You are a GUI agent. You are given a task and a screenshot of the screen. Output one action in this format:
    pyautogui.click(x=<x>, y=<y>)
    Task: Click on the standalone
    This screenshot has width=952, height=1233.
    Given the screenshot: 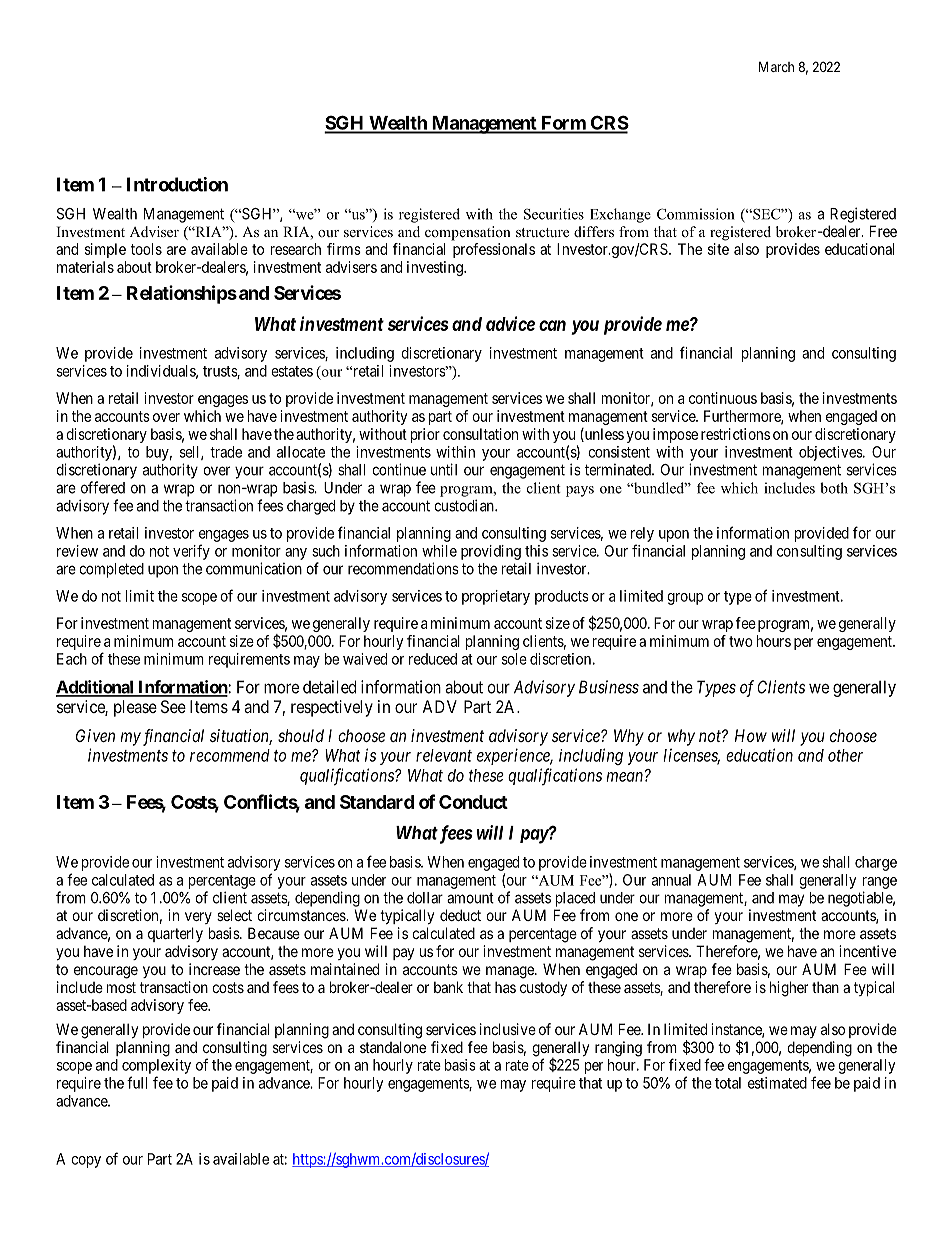 What is the action you would take?
    pyautogui.click(x=393, y=1047)
